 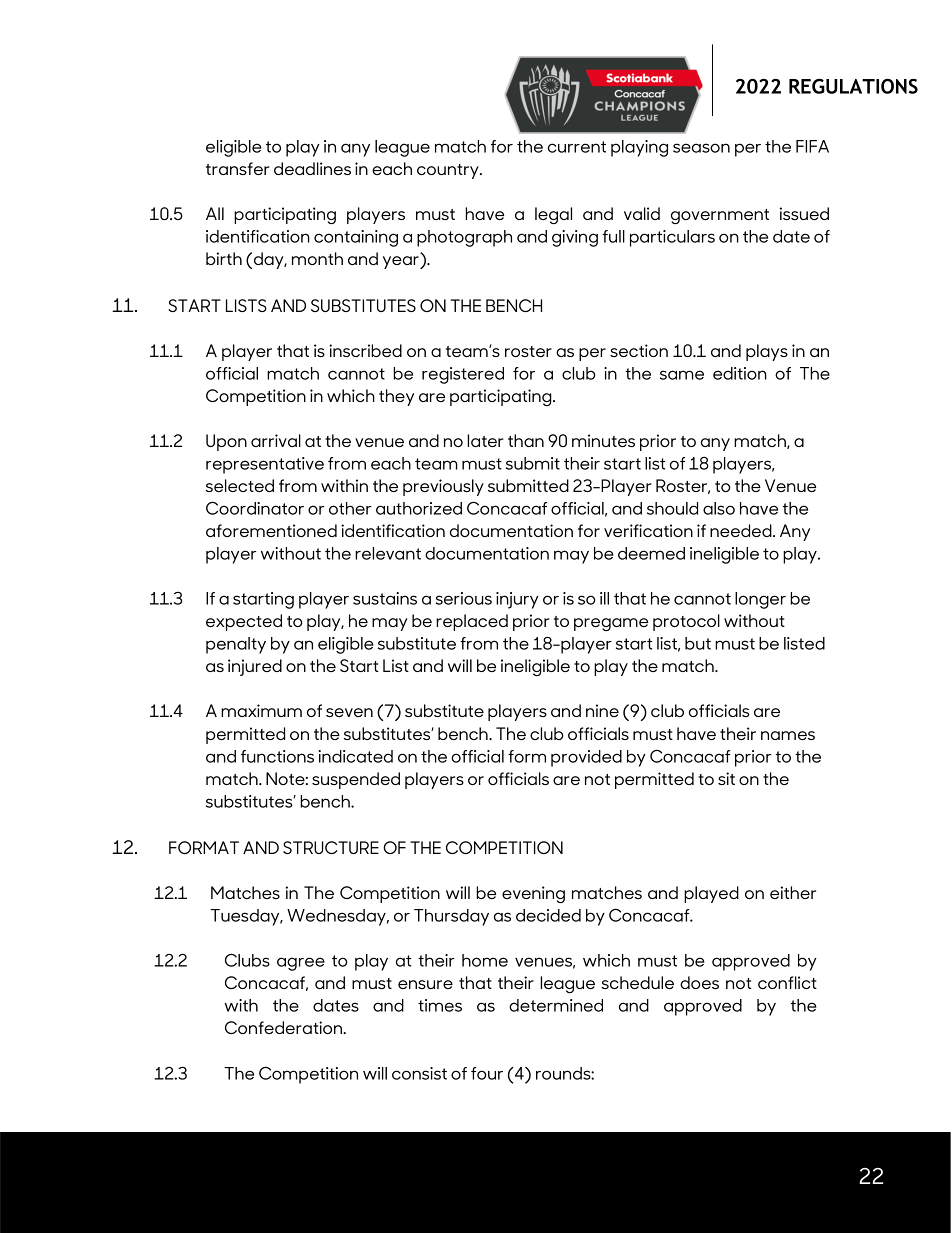 I want to click on longer, so click(x=760, y=600).
